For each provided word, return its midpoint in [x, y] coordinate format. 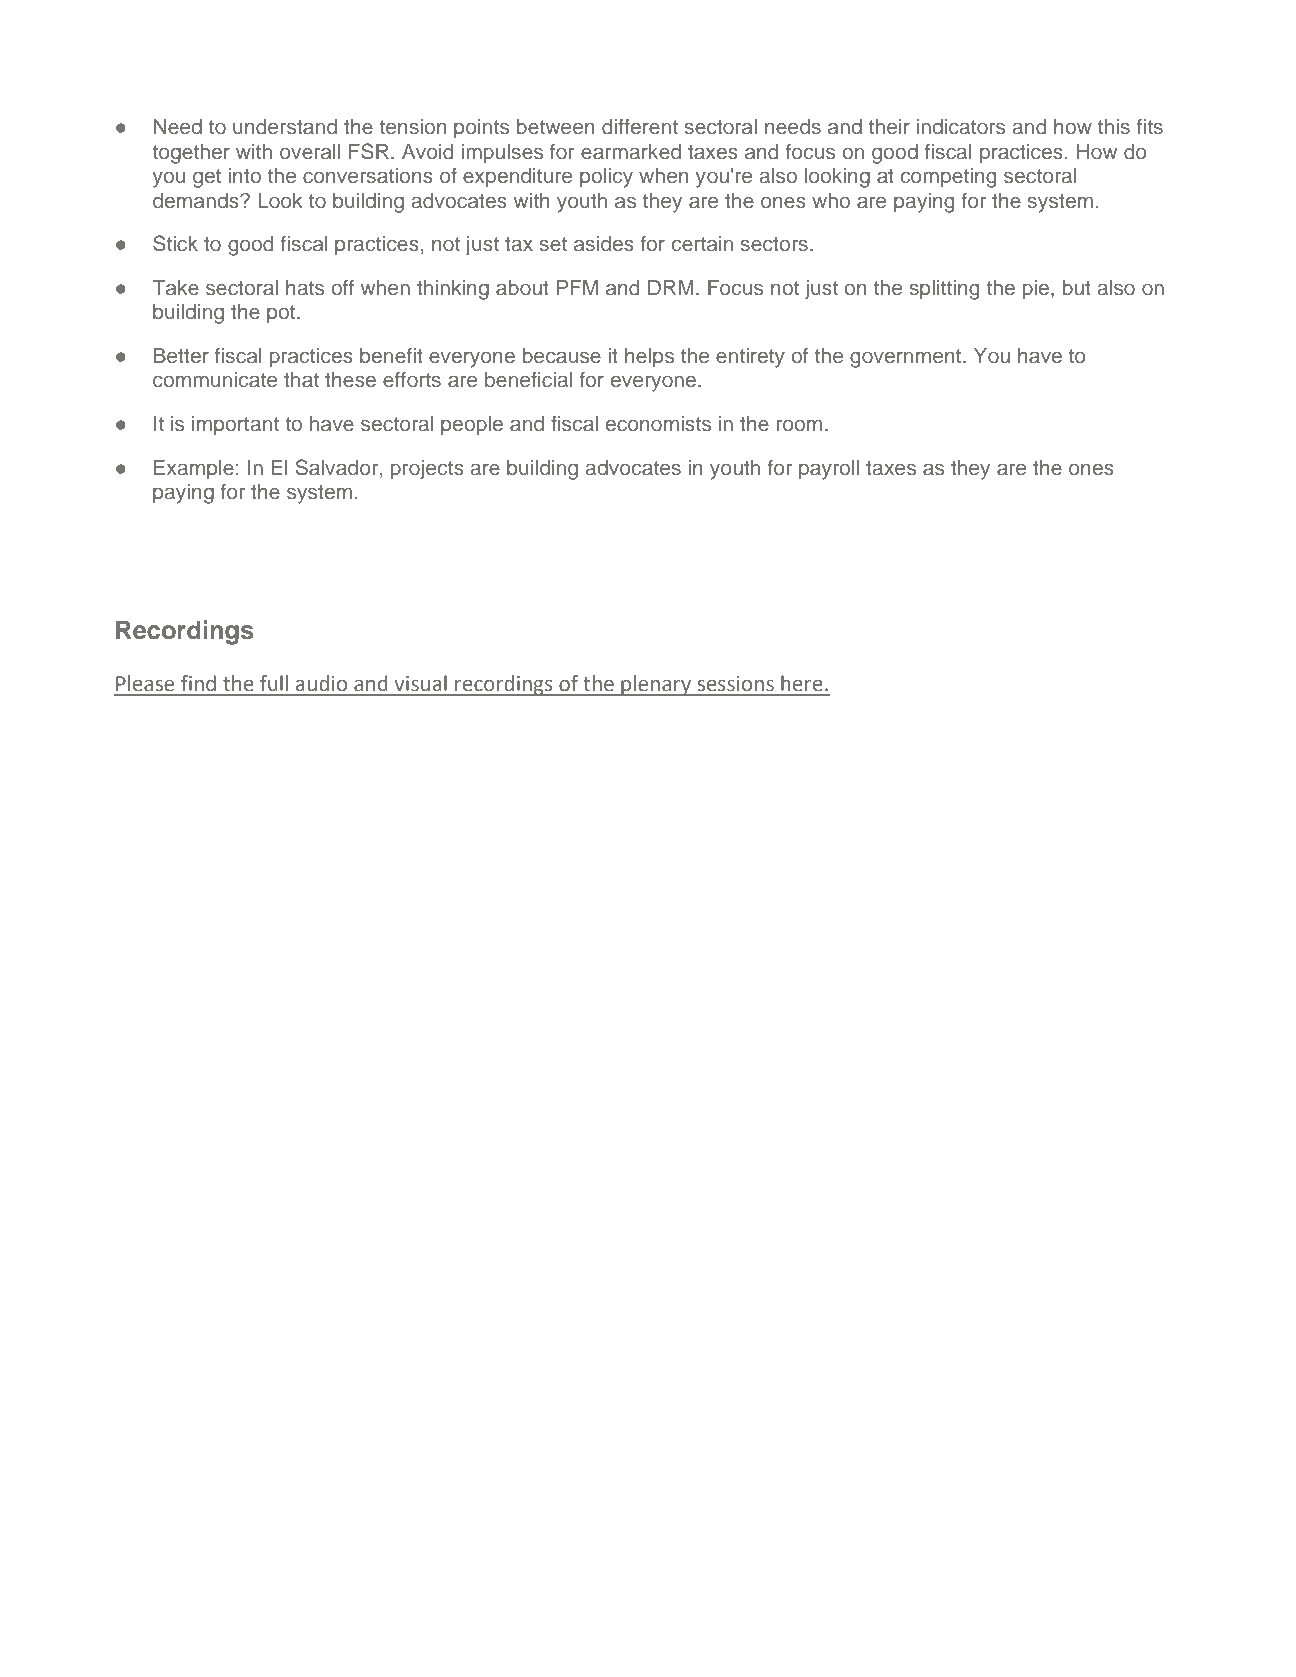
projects [427, 470]
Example [194, 470]
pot [282, 314]
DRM [671, 287]
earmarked [631, 152]
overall [310, 152]
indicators [961, 127]
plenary [656, 685]
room [799, 425]
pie [1037, 290]
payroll [829, 470]
